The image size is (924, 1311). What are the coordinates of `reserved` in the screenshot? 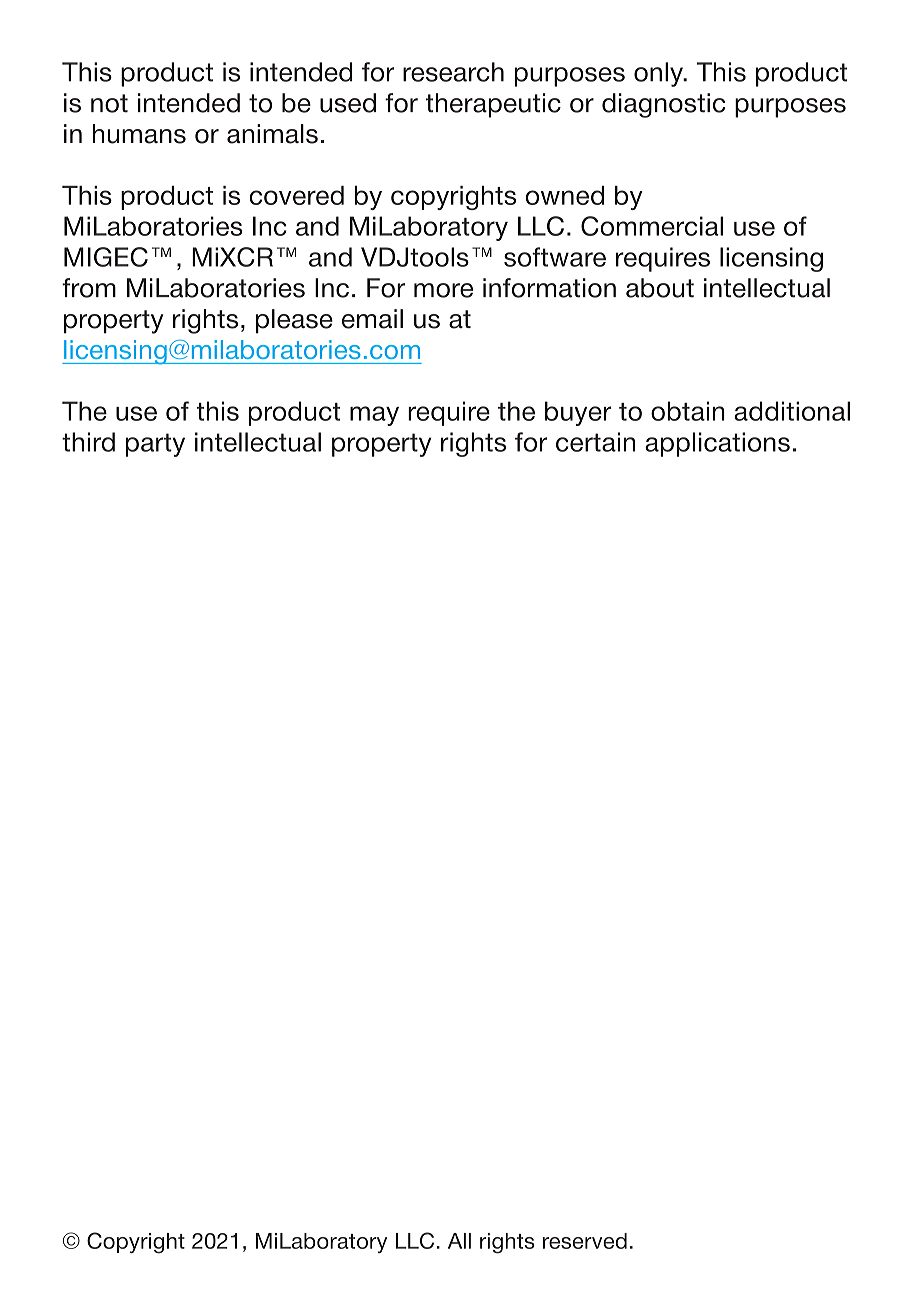 It's located at (585, 1241).
